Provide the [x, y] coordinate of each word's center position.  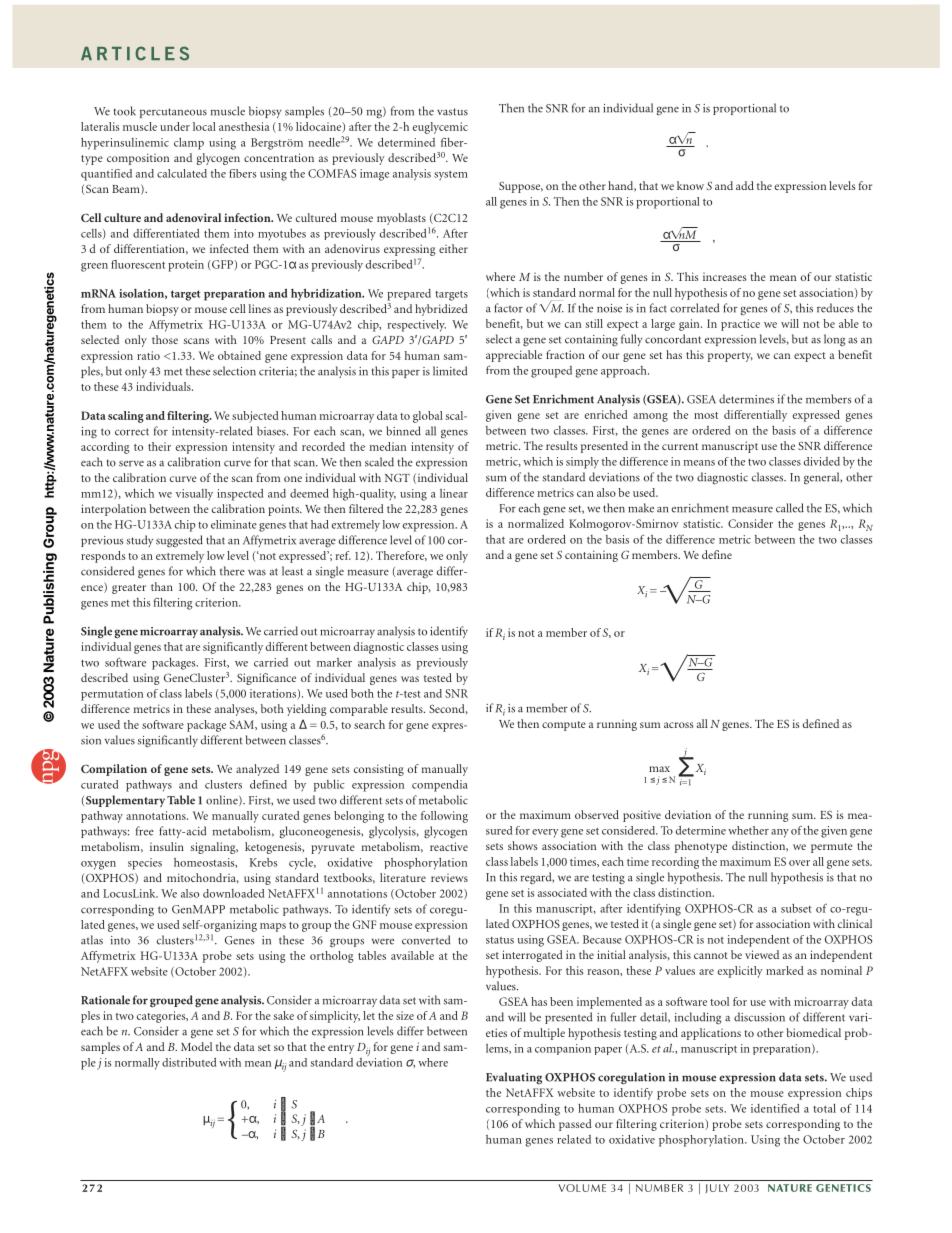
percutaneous [173, 113]
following [444, 817]
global [428, 417]
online [223, 800]
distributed [189, 1062]
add [745, 185]
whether [748, 830]
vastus [452, 112]
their [159, 446]
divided [822, 461]
